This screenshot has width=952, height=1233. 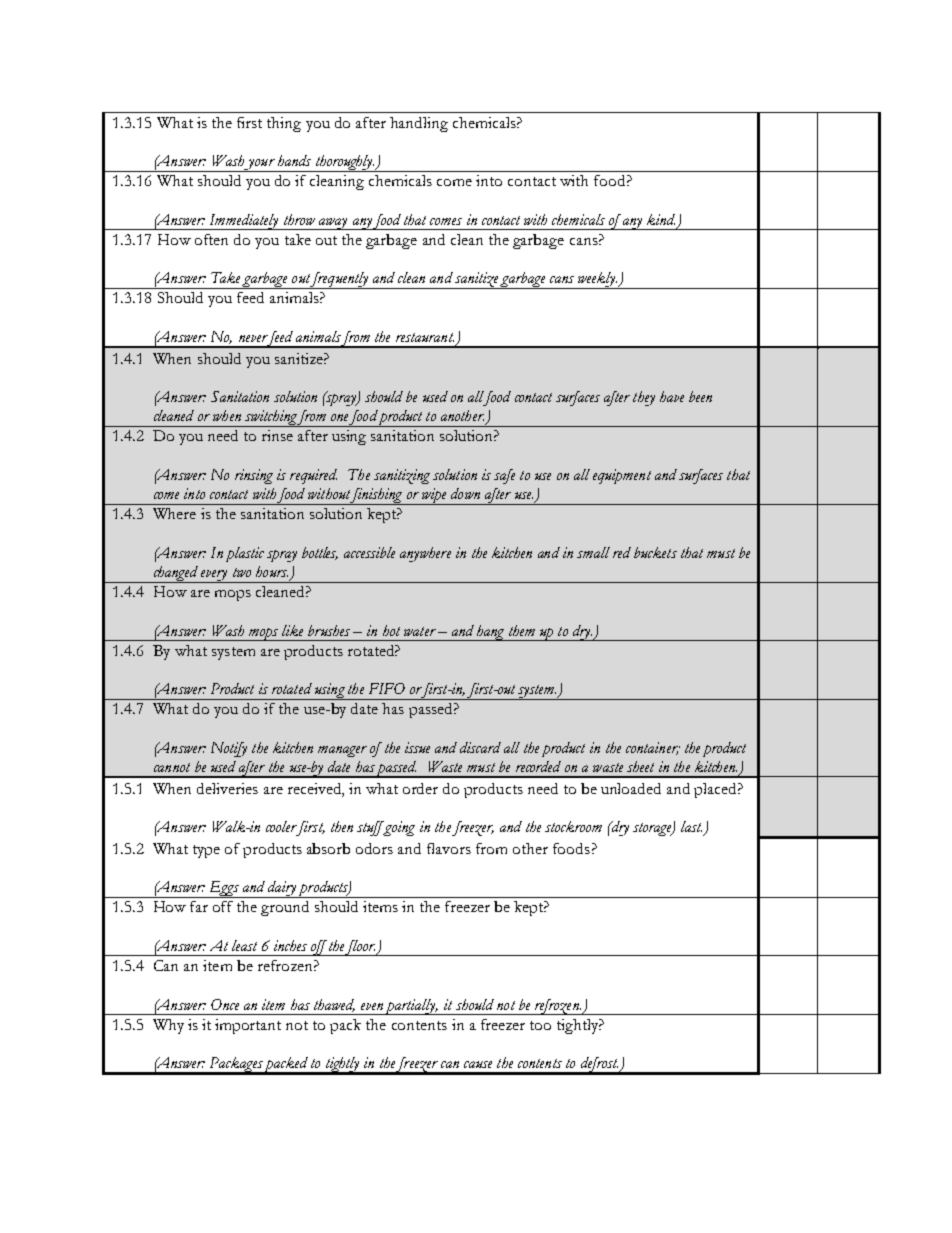 I want to click on container, so click(x=653, y=748).
